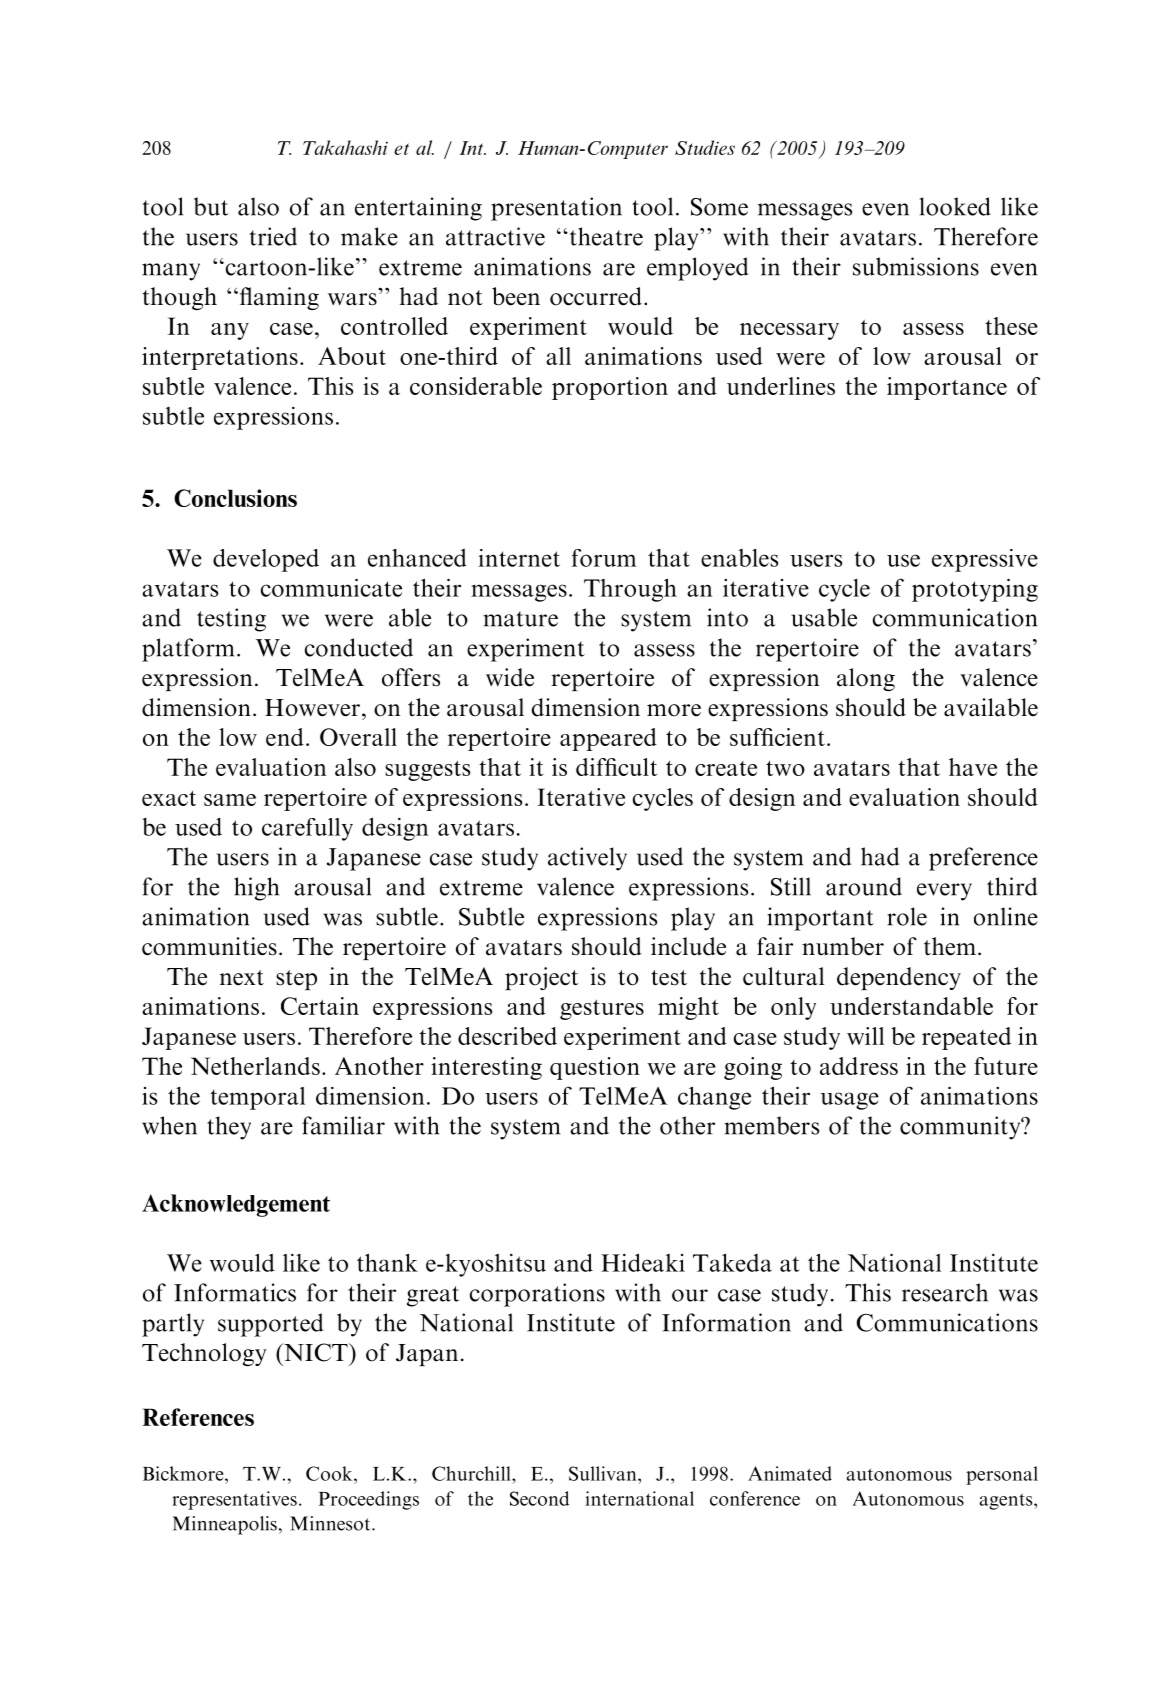 This screenshot has height=1700, width=1170. I want to click on looked, so click(955, 206).
